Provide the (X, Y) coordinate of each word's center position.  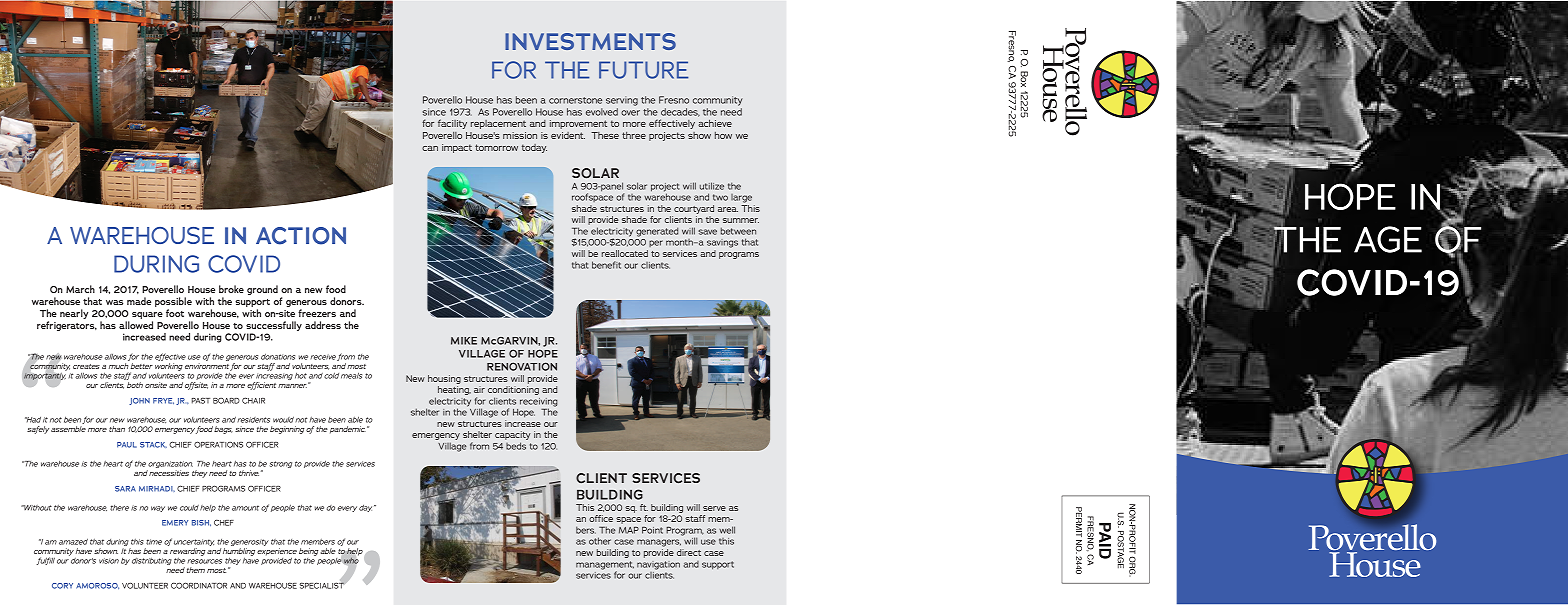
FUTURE (643, 70)
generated (657, 232)
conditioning (513, 390)
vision (109, 561)
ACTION (301, 236)
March (80, 289)
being (308, 552)
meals (351, 375)
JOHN (139, 401)
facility (452, 124)
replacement (498, 124)
